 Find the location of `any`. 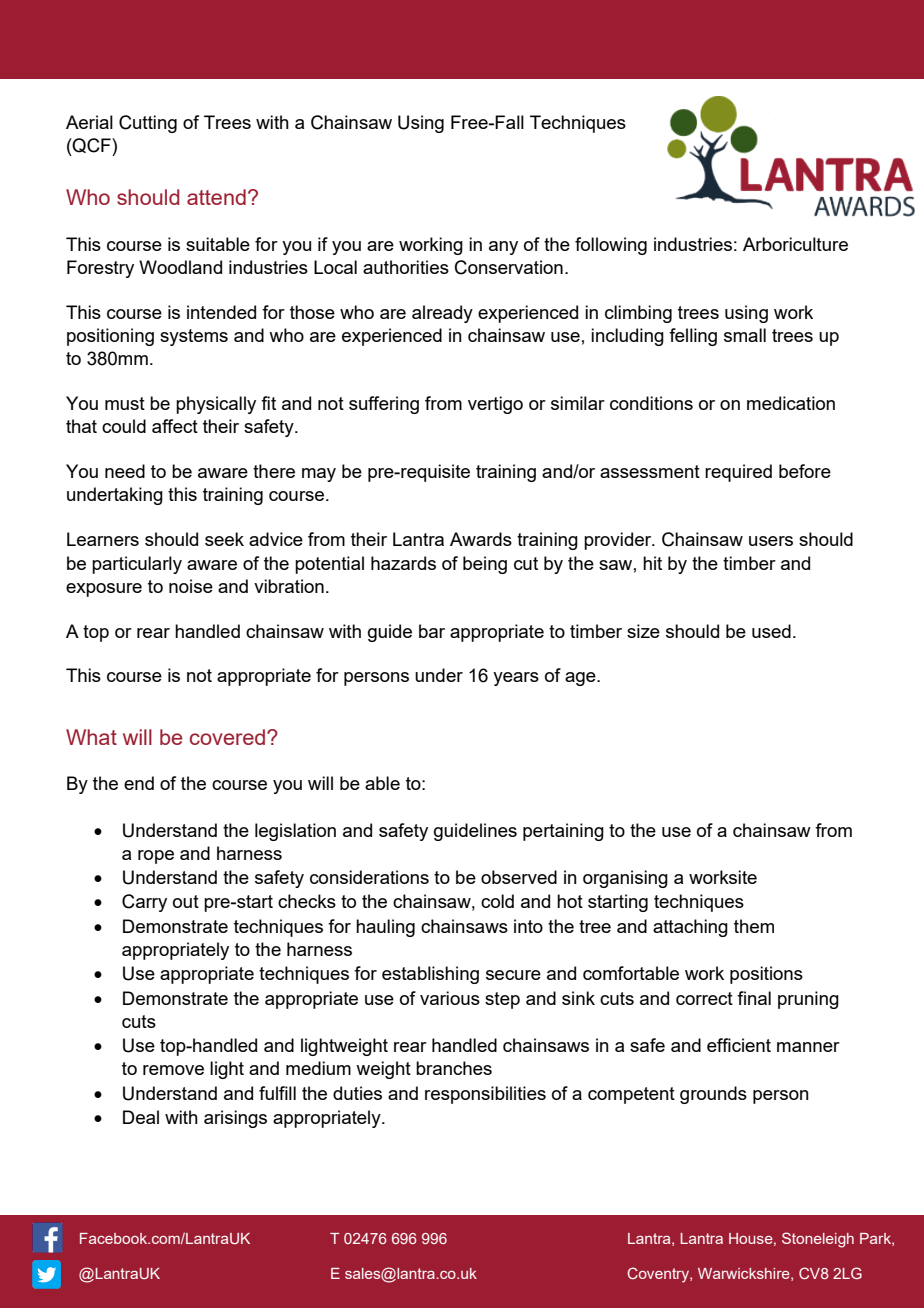

any is located at coordinates (503, 248).
